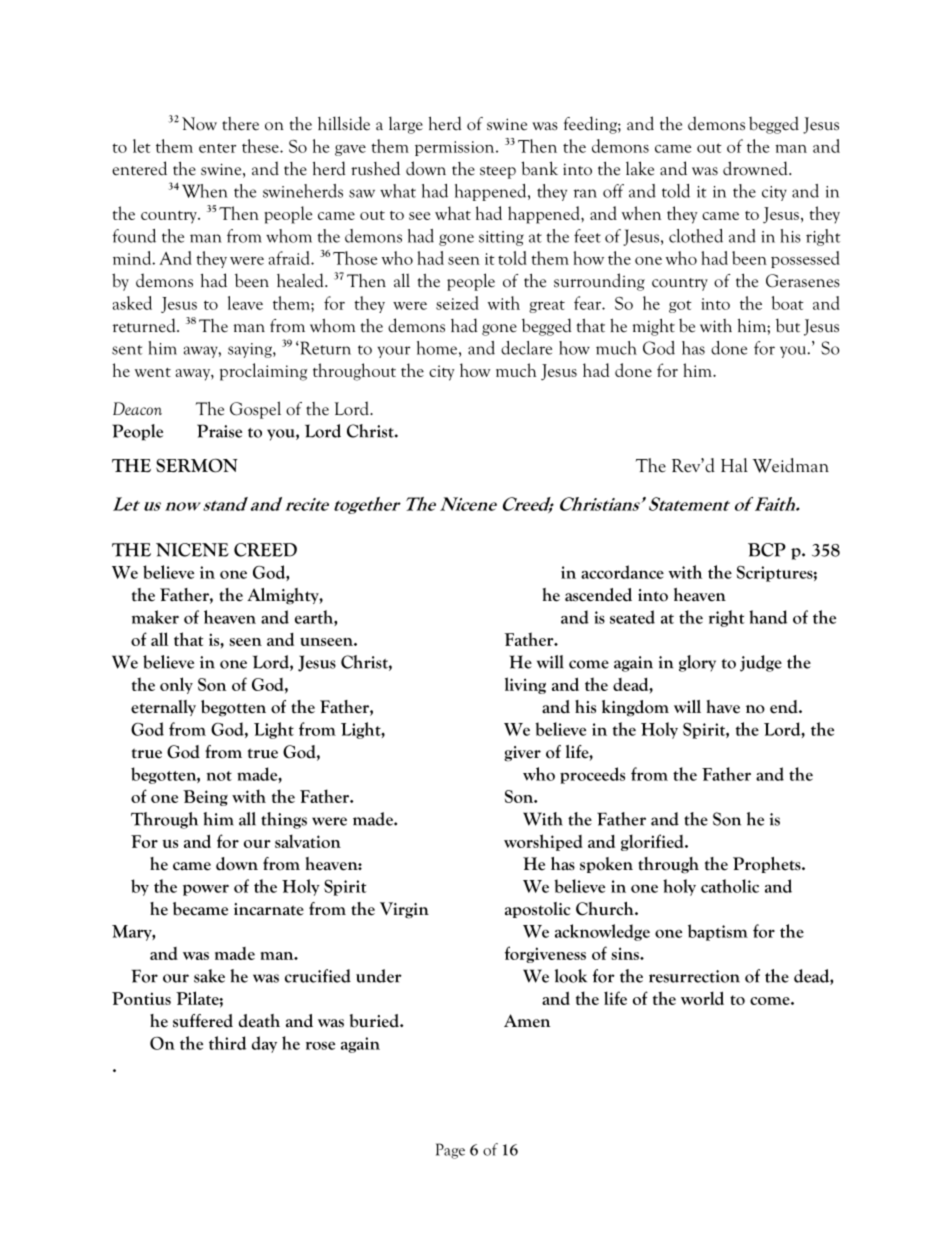 The image size is (952, 1233). I want to click on third, so click(227, 1043).
